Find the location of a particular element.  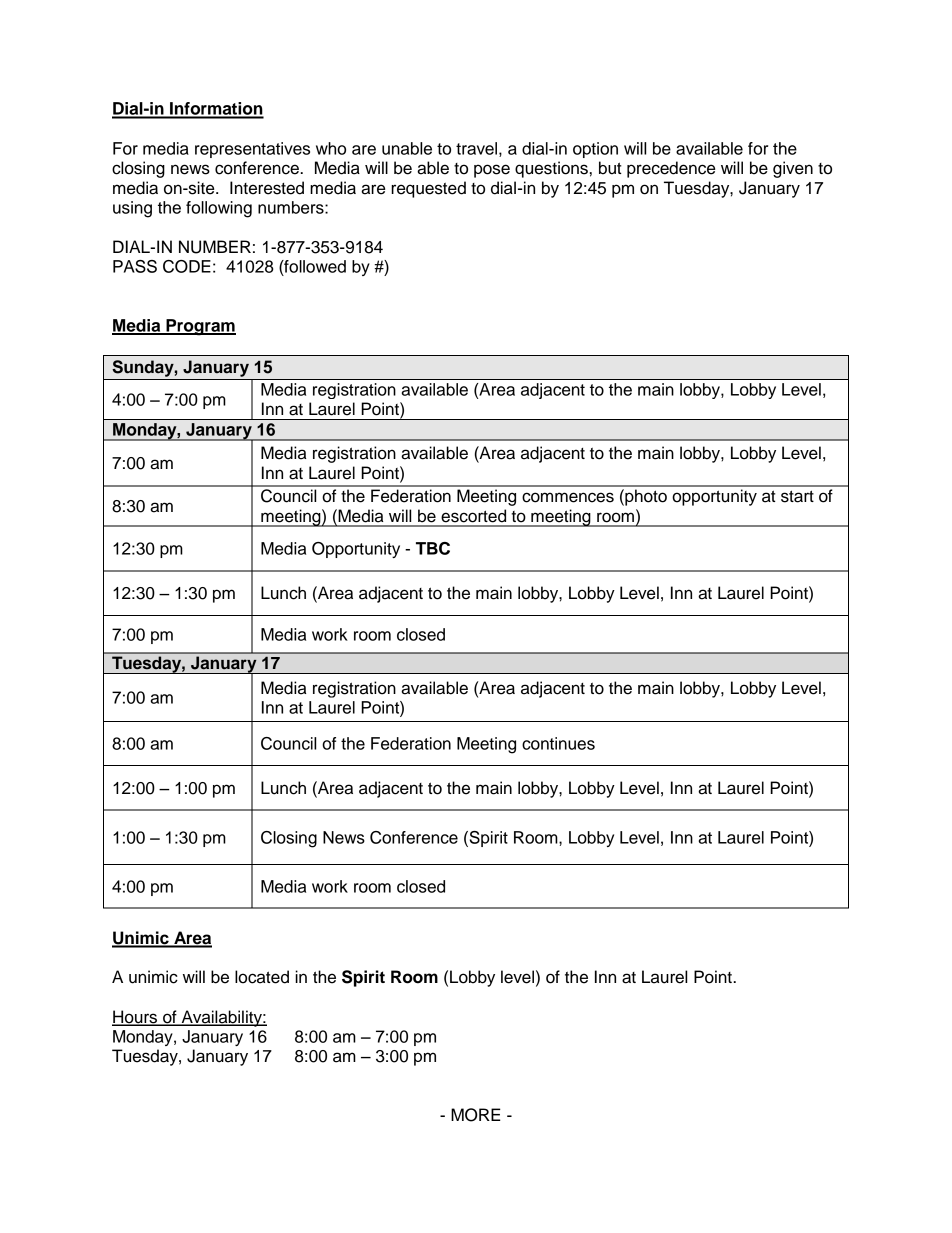

located is located at coordinates (262, 977).
